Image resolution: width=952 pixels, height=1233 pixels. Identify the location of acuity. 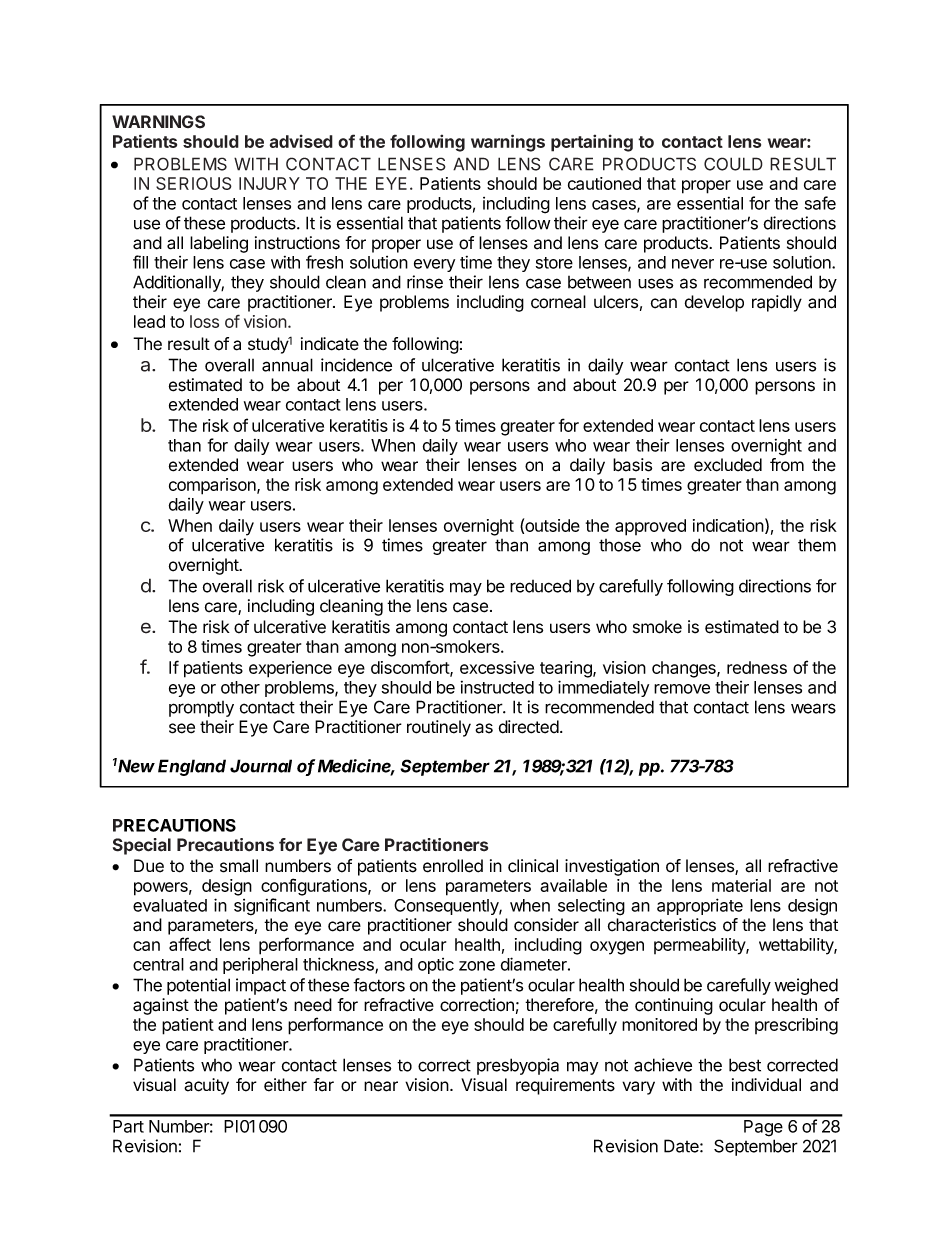
(206, 1086).
